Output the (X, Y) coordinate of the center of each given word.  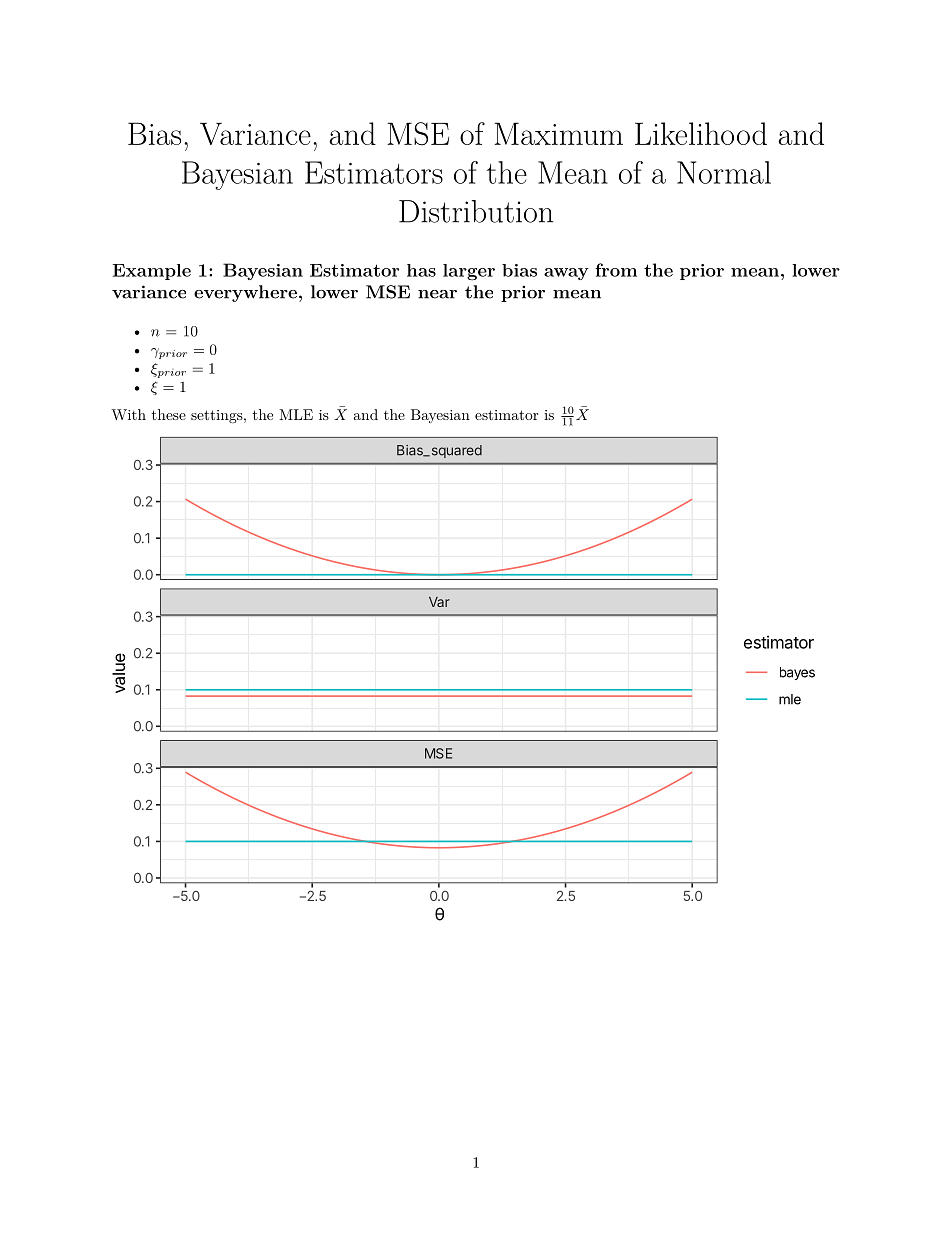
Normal (724, 172)
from (616, 270)
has (421, 270)
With (128, 414)
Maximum (558, 133)
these (169, 414)
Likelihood (701, 133)
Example (152, 272)
